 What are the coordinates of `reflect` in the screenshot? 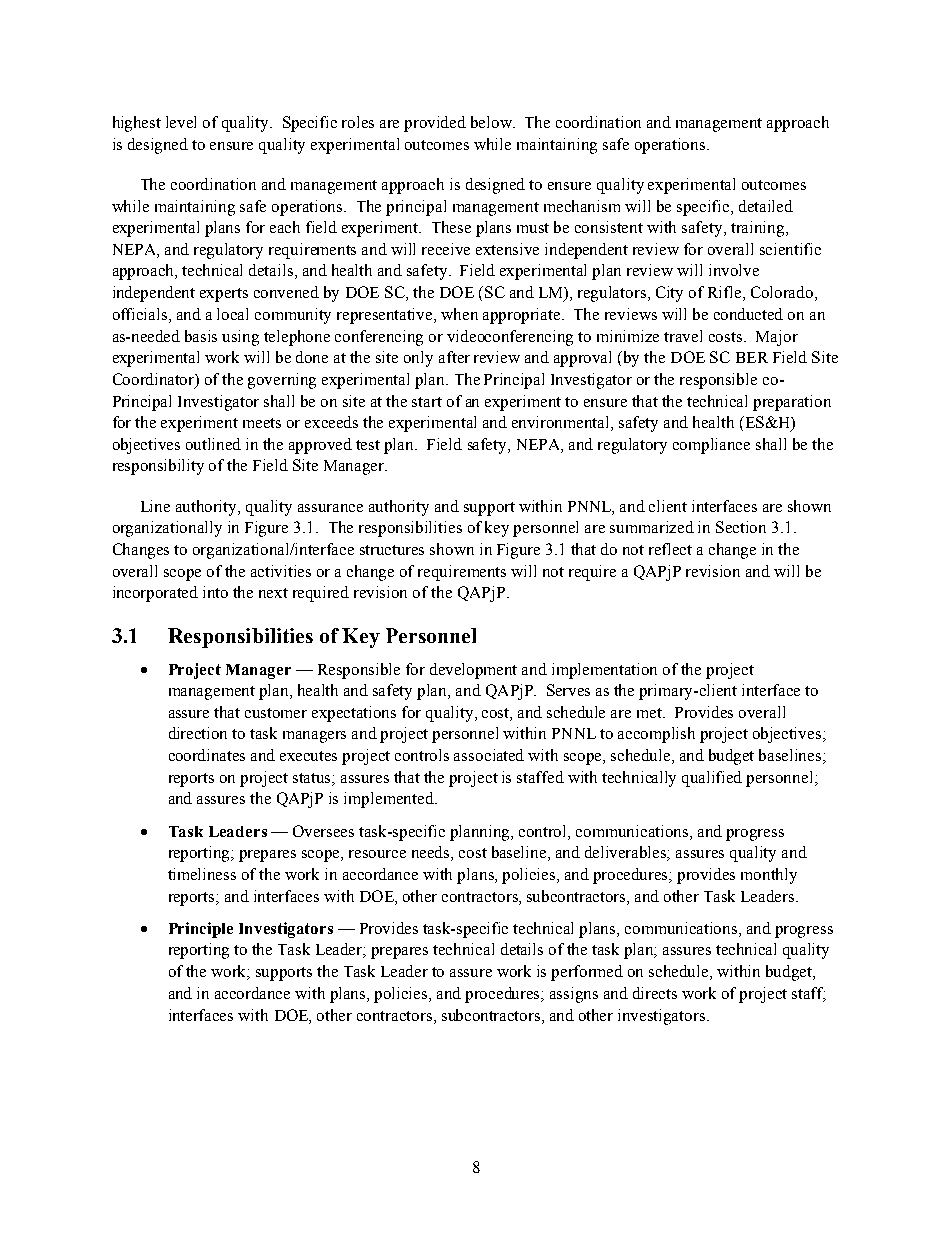 It's located at (670, 549).
